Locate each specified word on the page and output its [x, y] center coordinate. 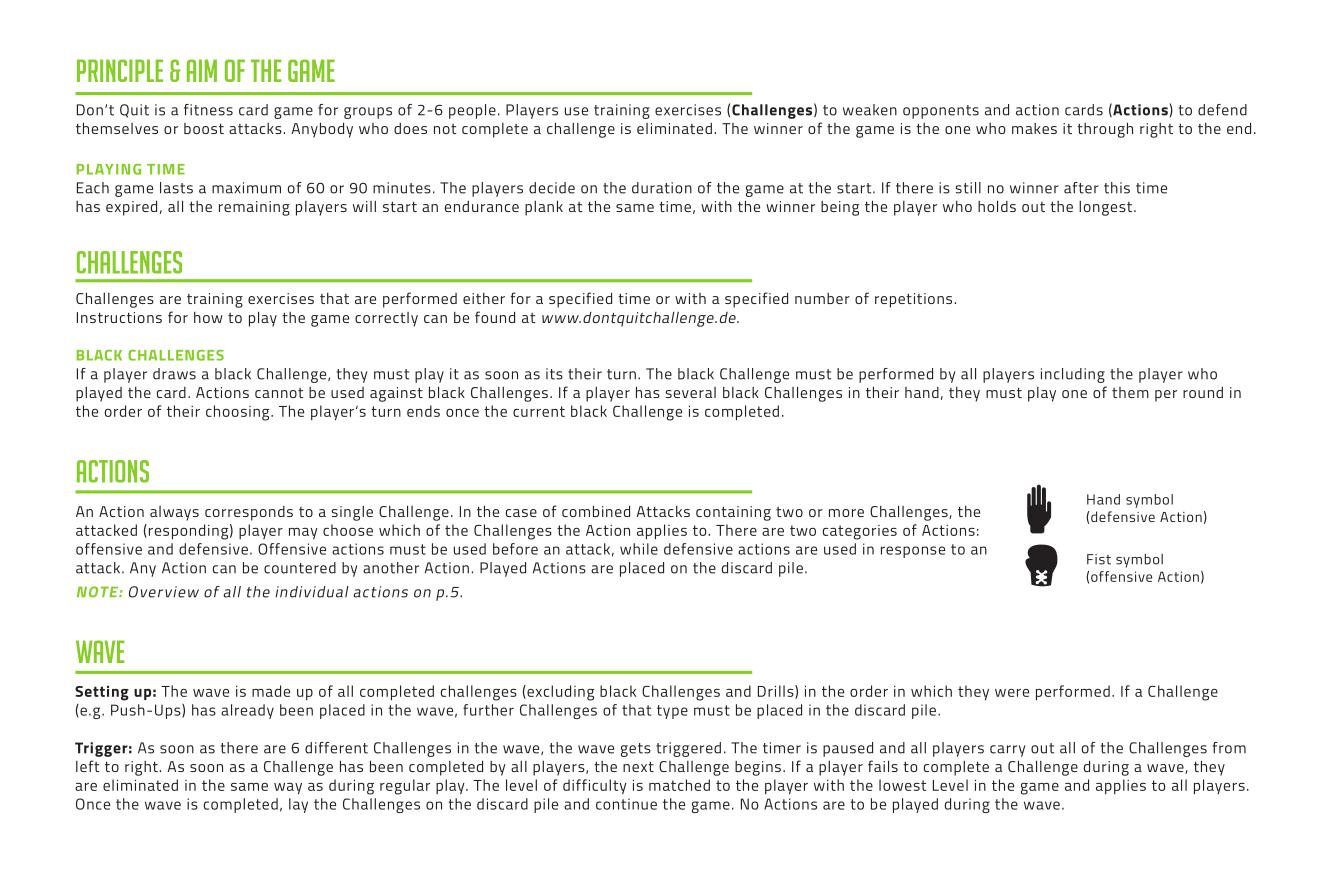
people [472, 111]
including [1073, 375]
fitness [208, 110]
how [208, 317]
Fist [1099, 559]
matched [679, 785]
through [1105, 130]
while [639, 549]
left [88, 766]
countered [300, 568]
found [495, 317]
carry [1007, 751]
